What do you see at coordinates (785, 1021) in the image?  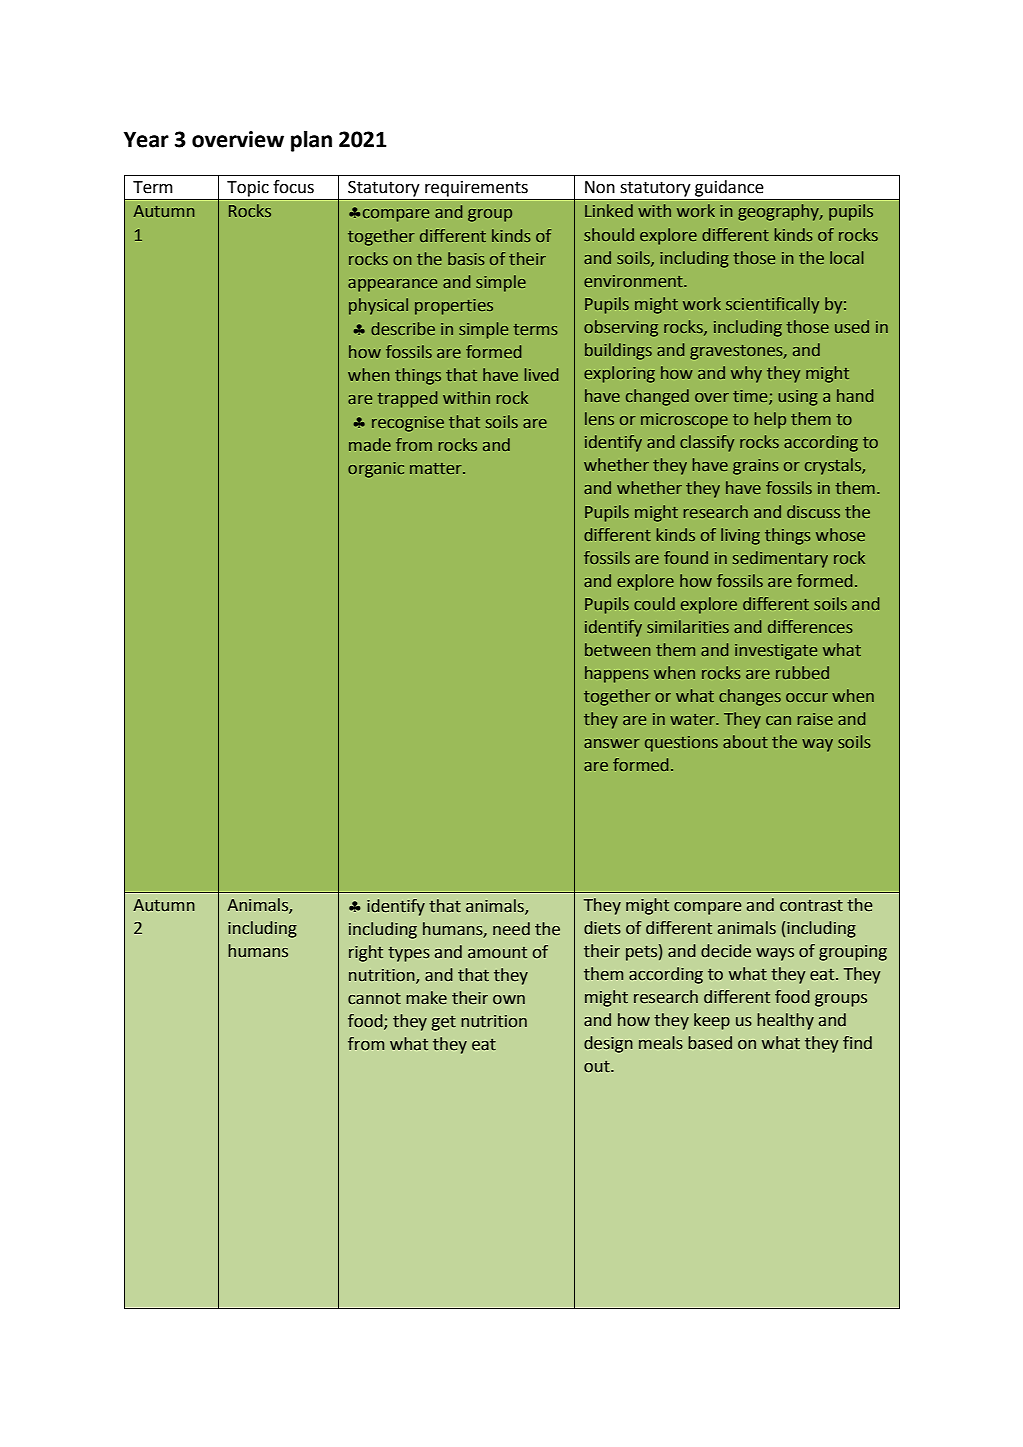 I see `healthy` at bounding box center [785, 1021].
